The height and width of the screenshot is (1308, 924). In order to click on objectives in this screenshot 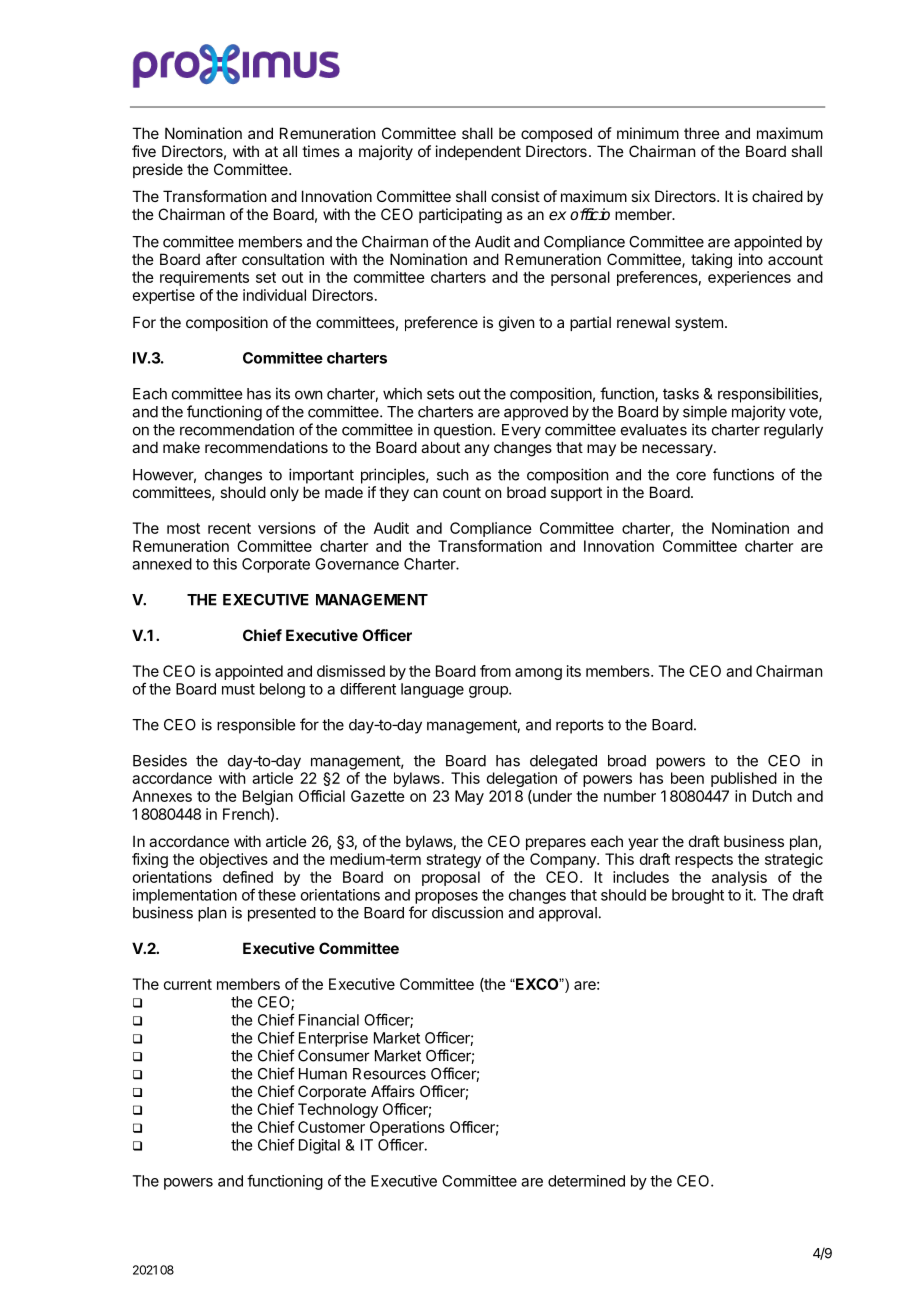, I will do `click(234, 860)`.
